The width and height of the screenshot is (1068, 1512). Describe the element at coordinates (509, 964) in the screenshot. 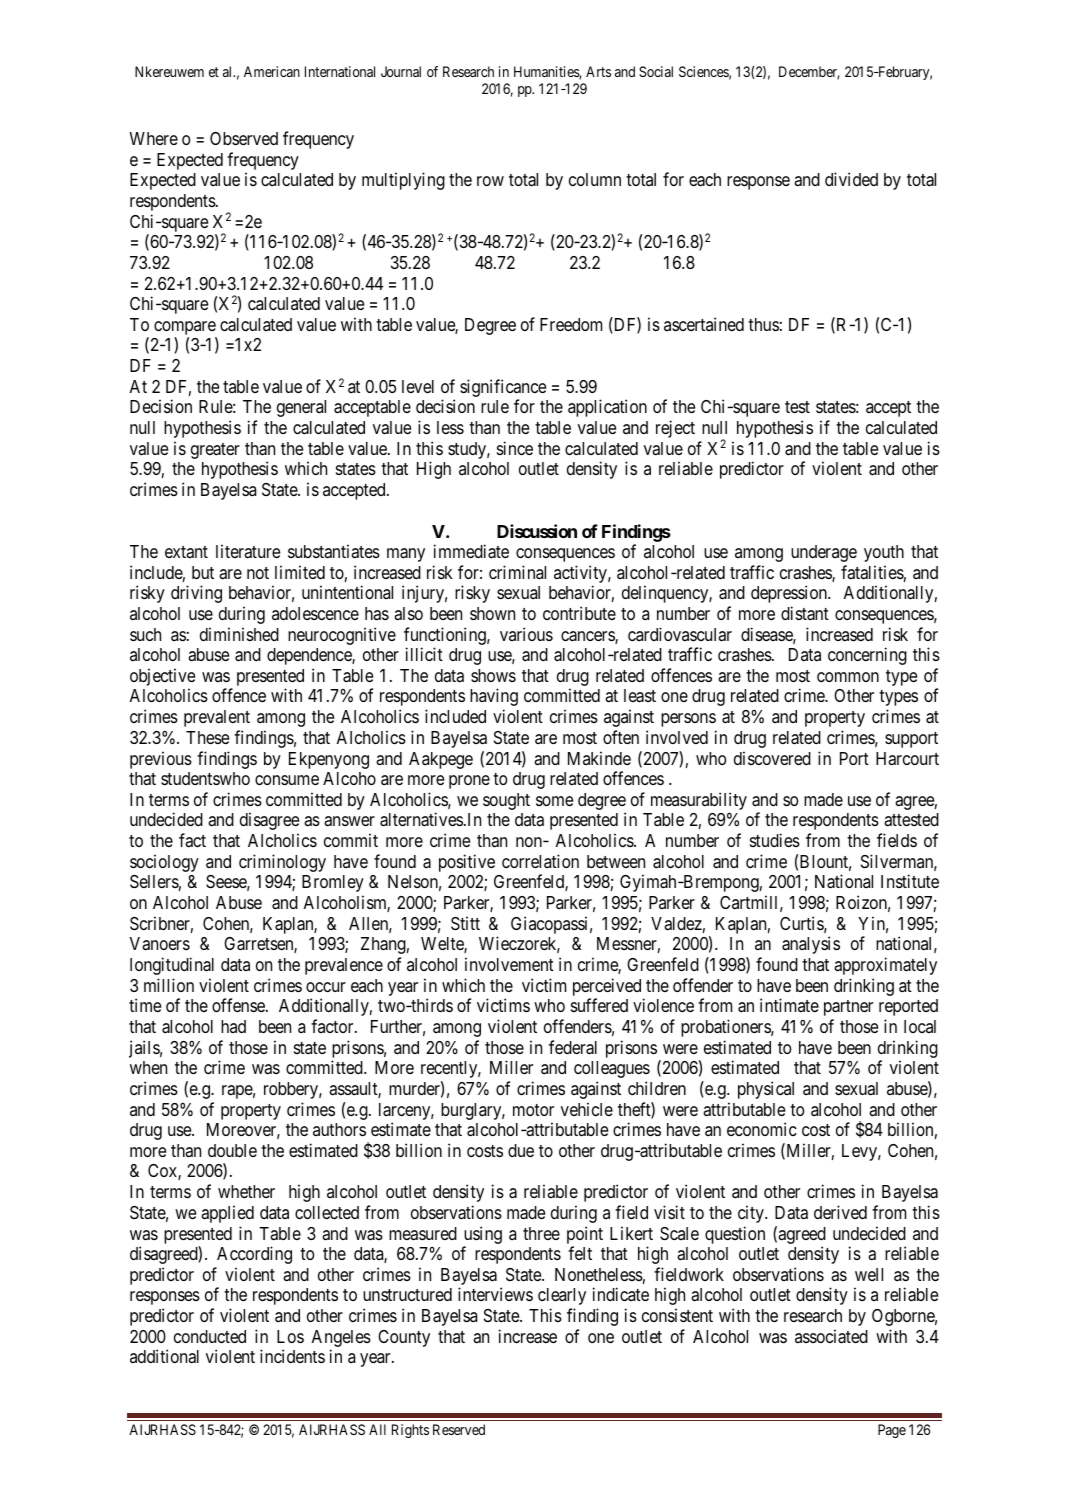

I see `involvement` at that location.
